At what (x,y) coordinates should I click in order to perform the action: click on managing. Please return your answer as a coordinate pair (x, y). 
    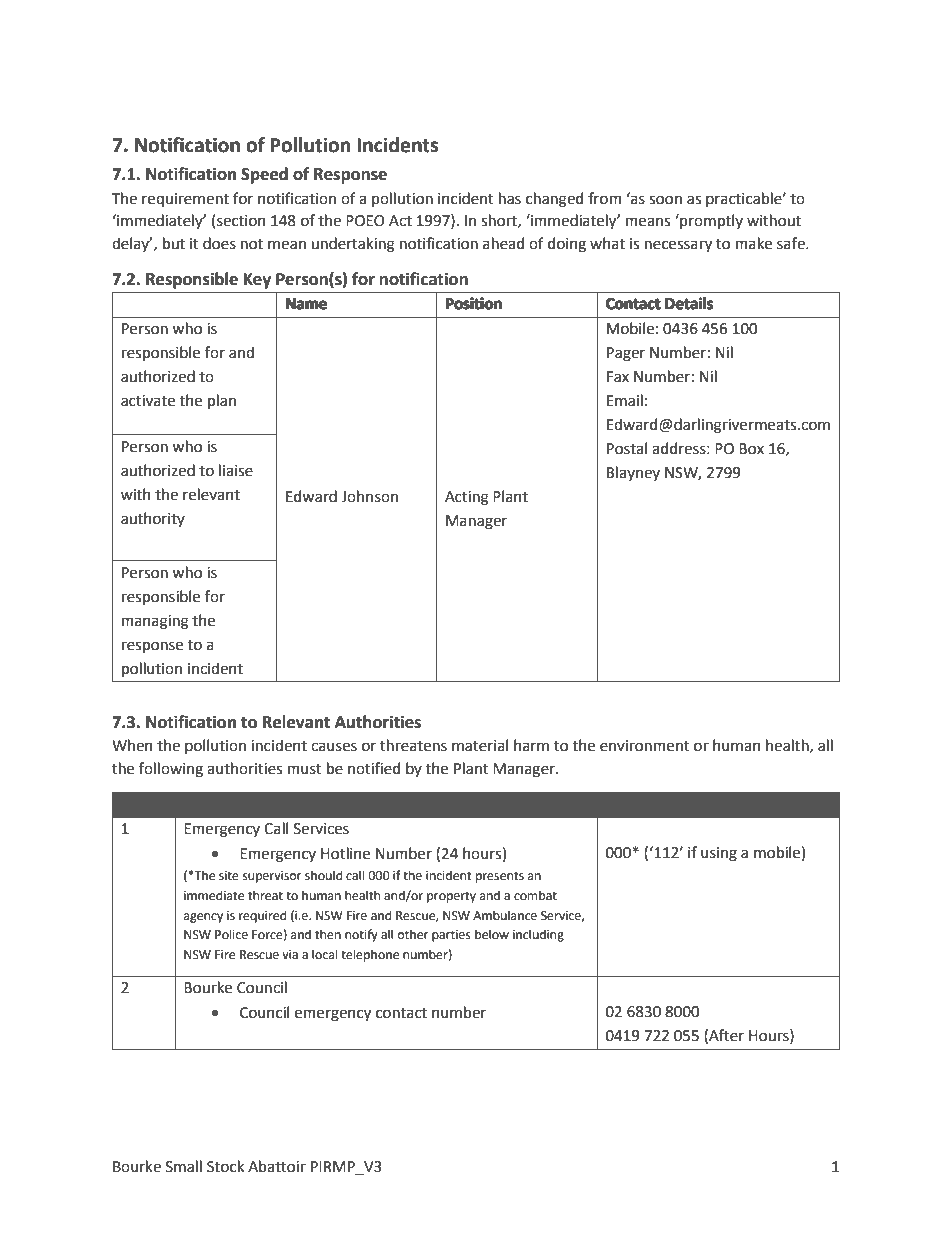
    Looking at the image, I should click on (155, 622).
